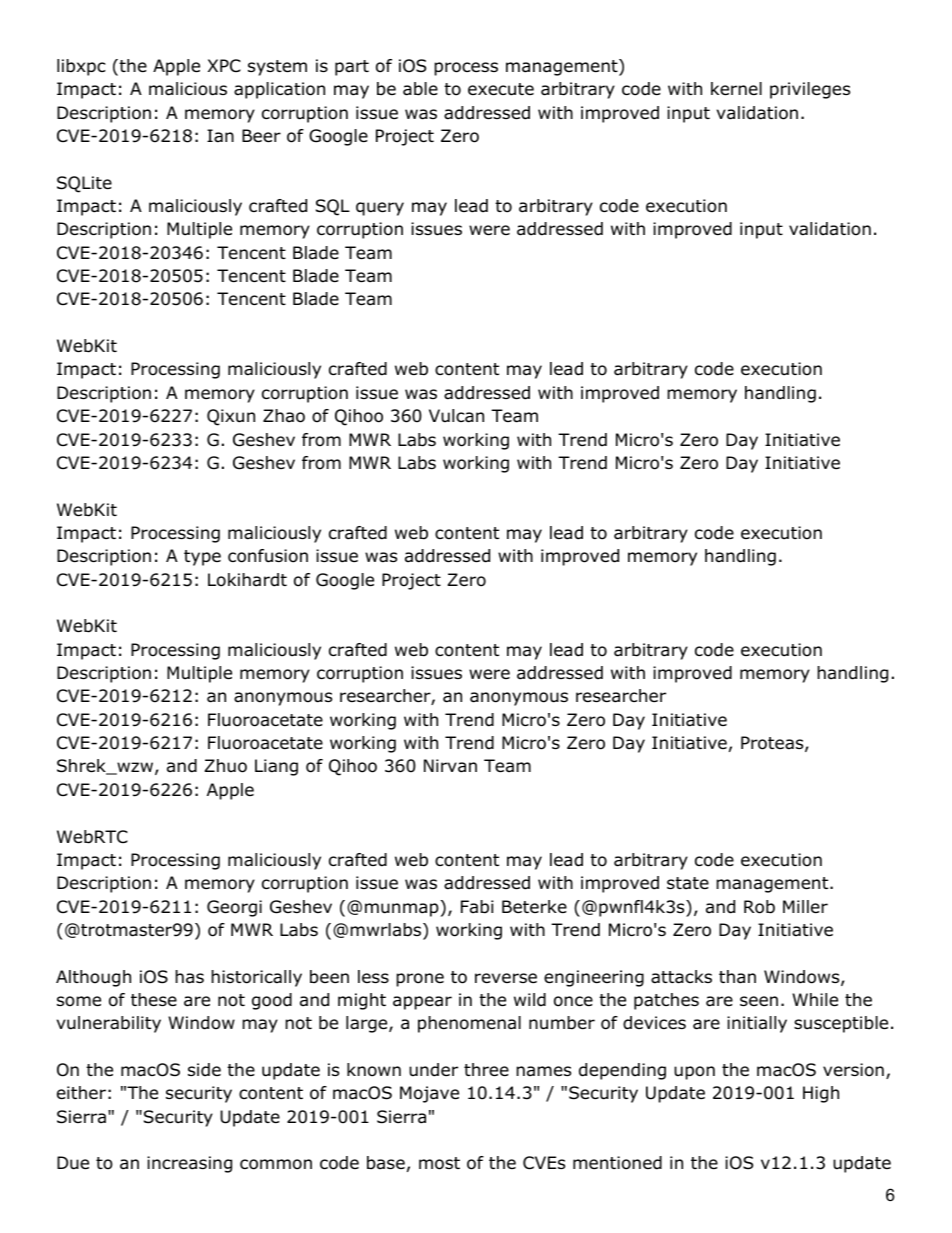  What do you see at coordinates (439, 1163) in the screenshot?
I see `most` at bounding box center [439, 1163].
